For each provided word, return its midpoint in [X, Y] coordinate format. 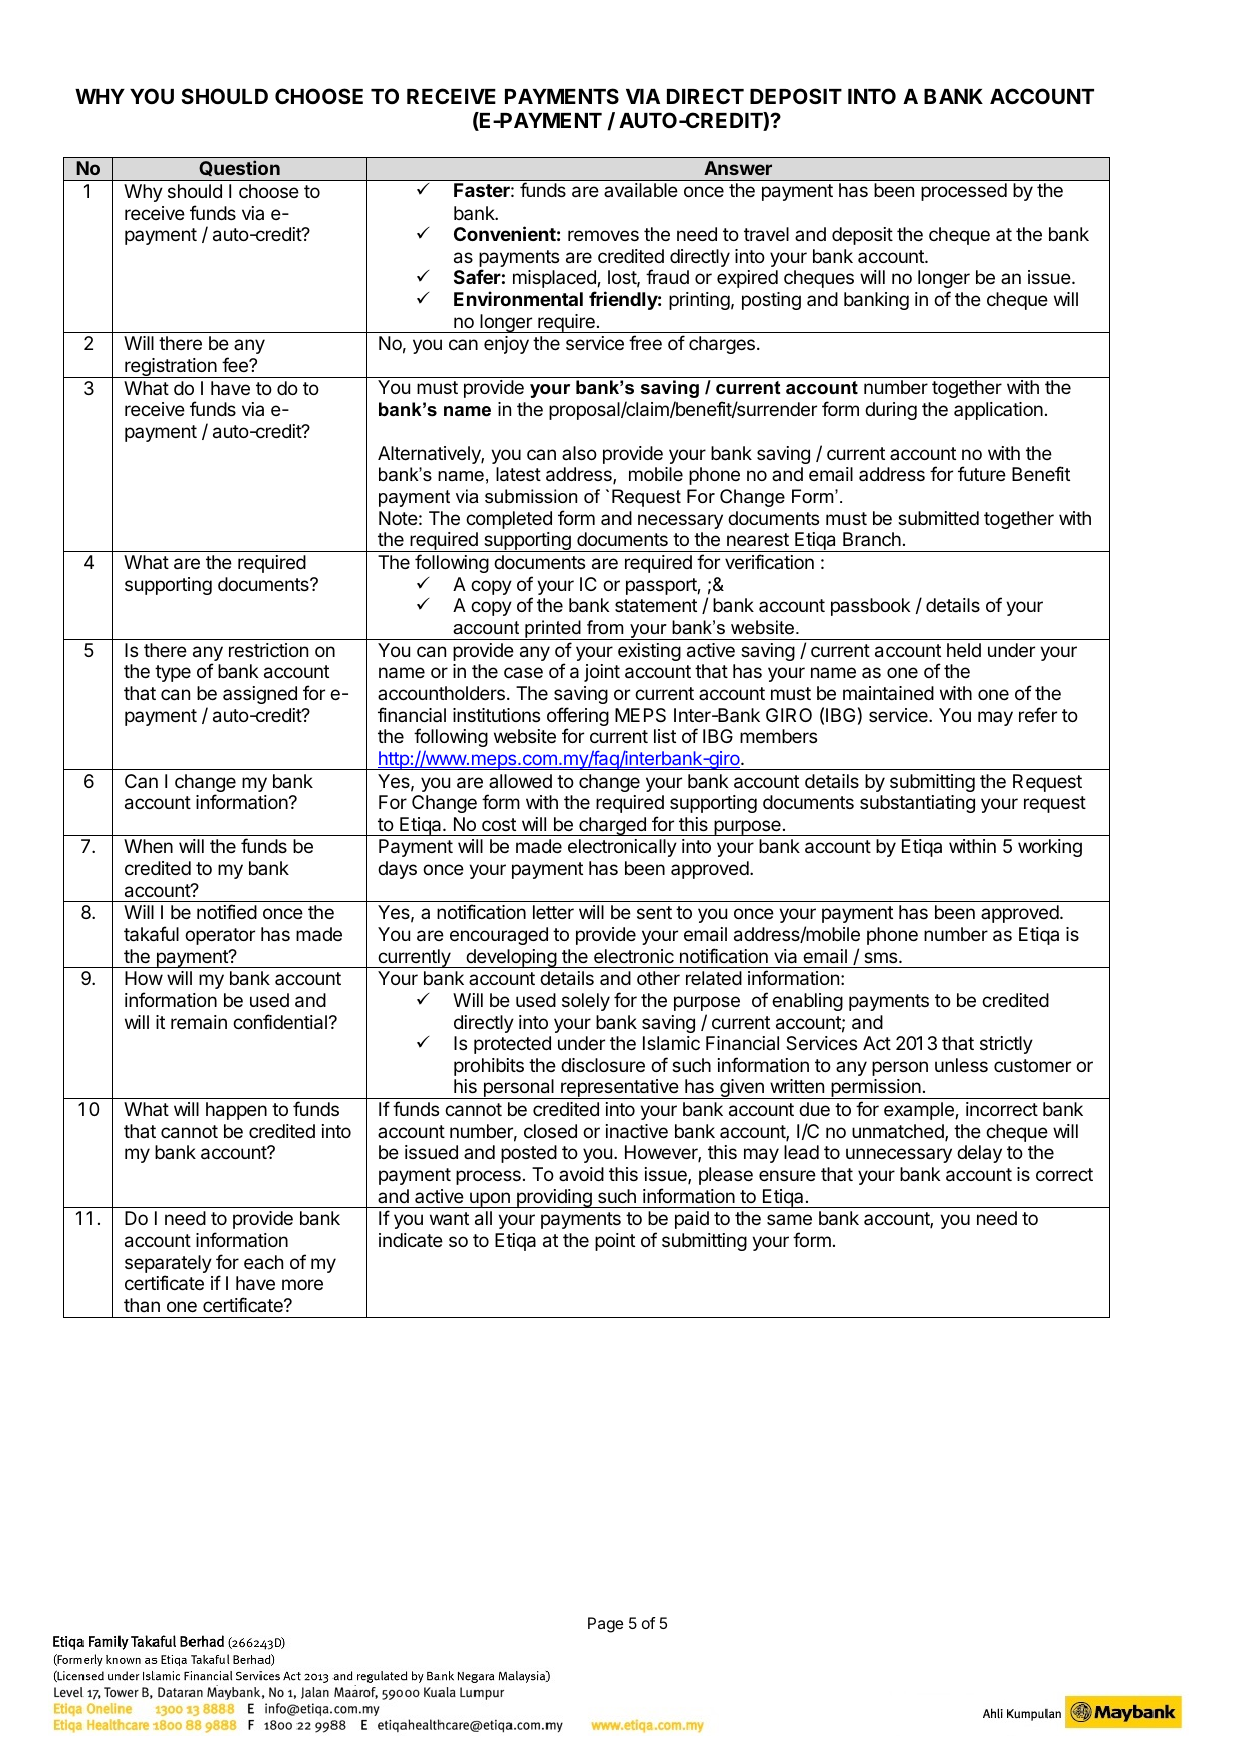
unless [961, 1065]
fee [236, 364]
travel [766, 234]
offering [578, 718]
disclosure [603, 1065]
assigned [260, 695]
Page [605, 1625]
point [615, 1242]
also [579, 453]
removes [603, 235]
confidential [280, 1022]
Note [398, 518]
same [789, 1219]
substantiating [917, 804]
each [263, 1262]
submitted [938, 518]
